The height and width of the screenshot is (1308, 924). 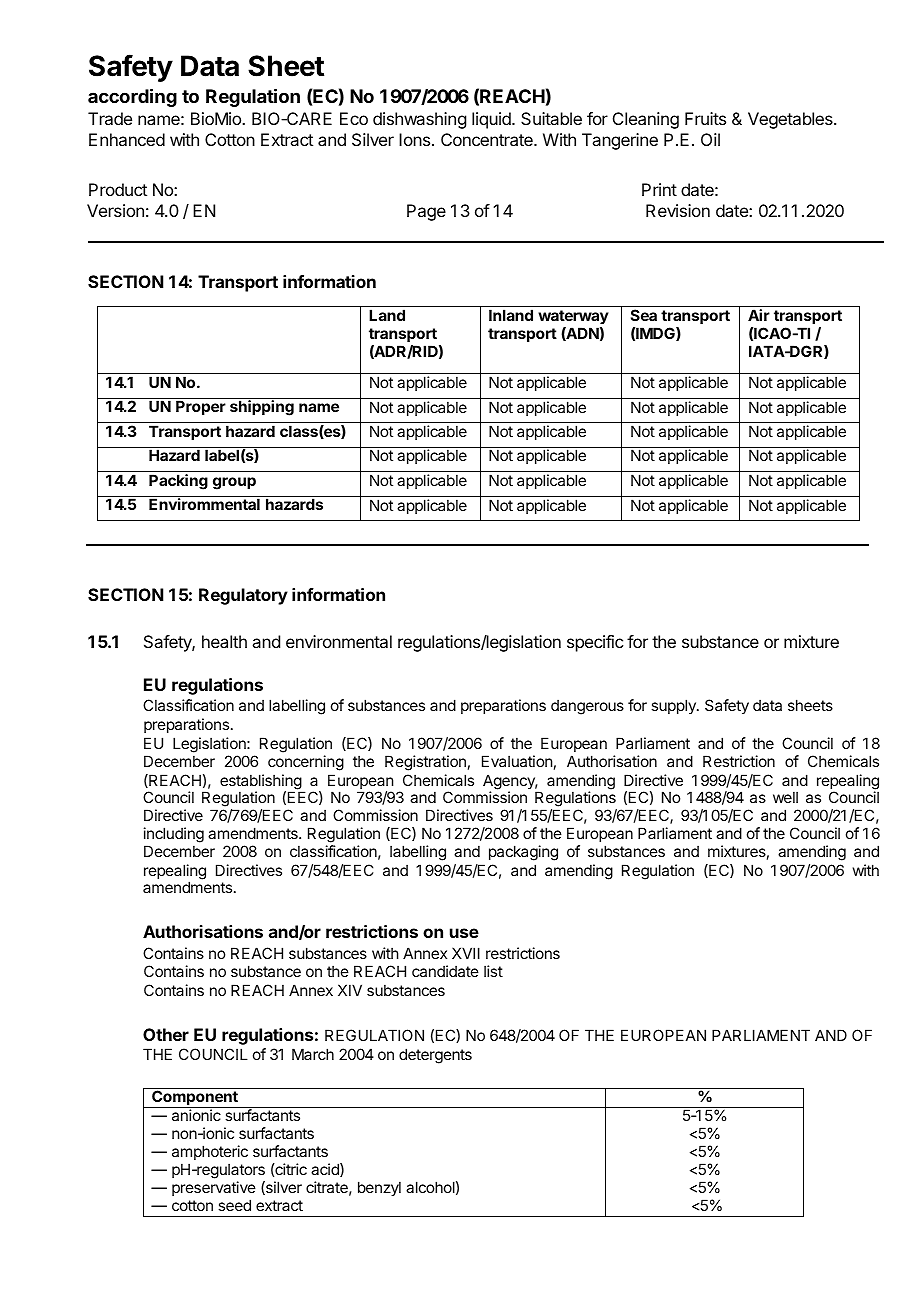 What do you see at coordinates (174, 836) in the screenshot?
I see `including` at bounding box center [174, 836].
